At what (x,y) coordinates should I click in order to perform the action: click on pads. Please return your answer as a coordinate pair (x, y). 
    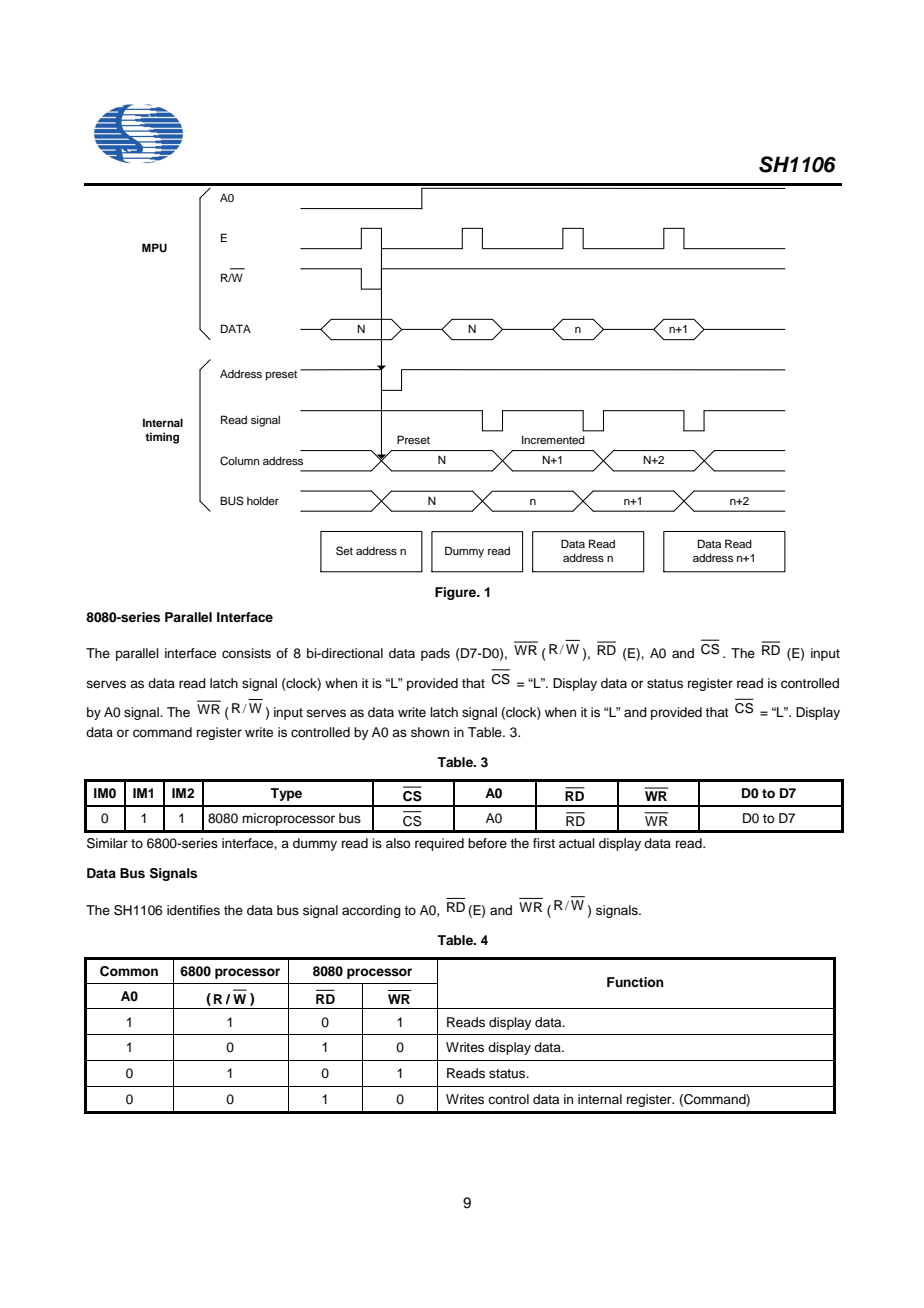
    Looking at the image, I should click on (435, 654).
